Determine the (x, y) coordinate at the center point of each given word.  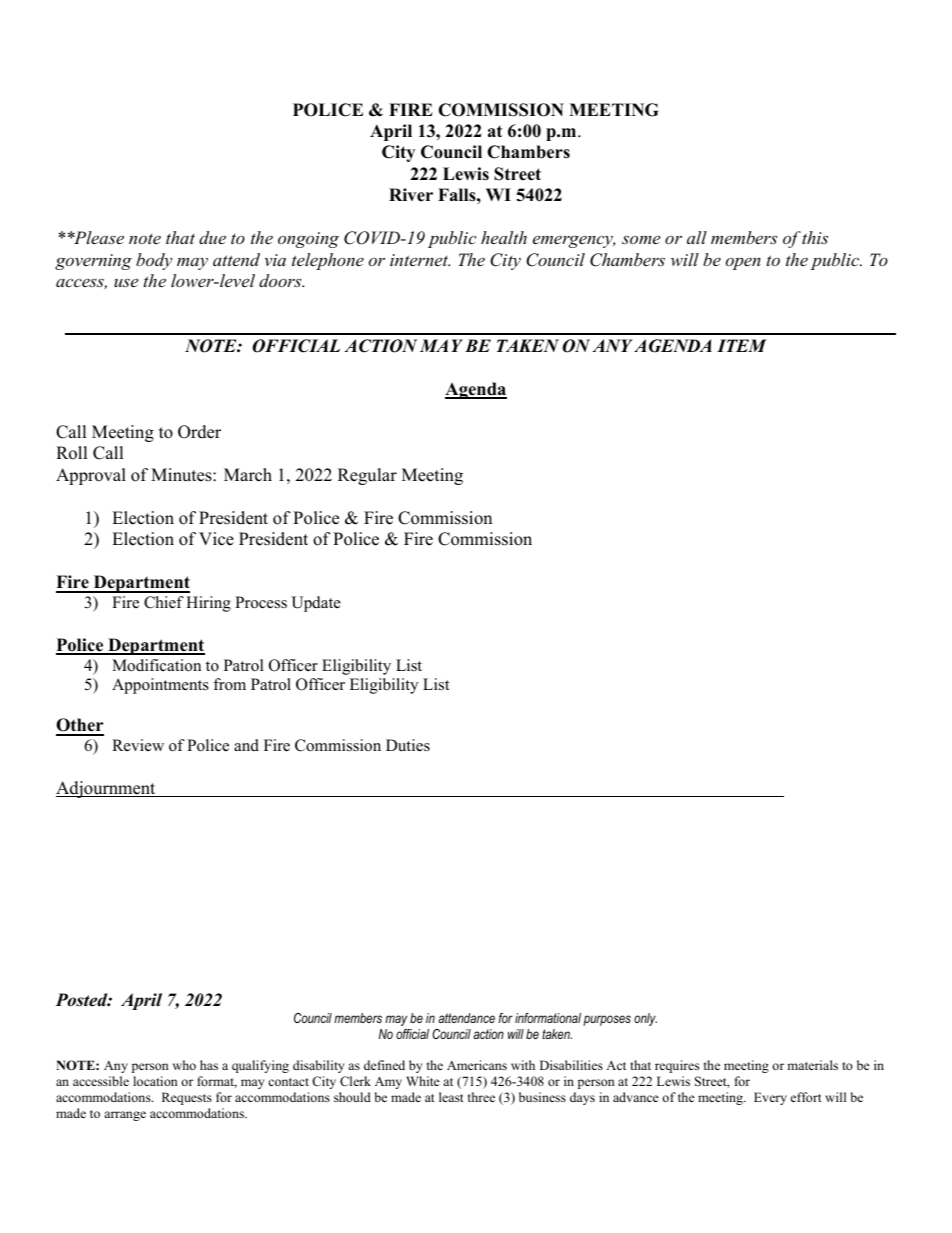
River (411, 195)
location (155, 1081)
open (743, 264)
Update (316, 604)
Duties (408, 745)
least (451, 1097)
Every (770, 1098)
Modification (156, 665)
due (212, 237)
